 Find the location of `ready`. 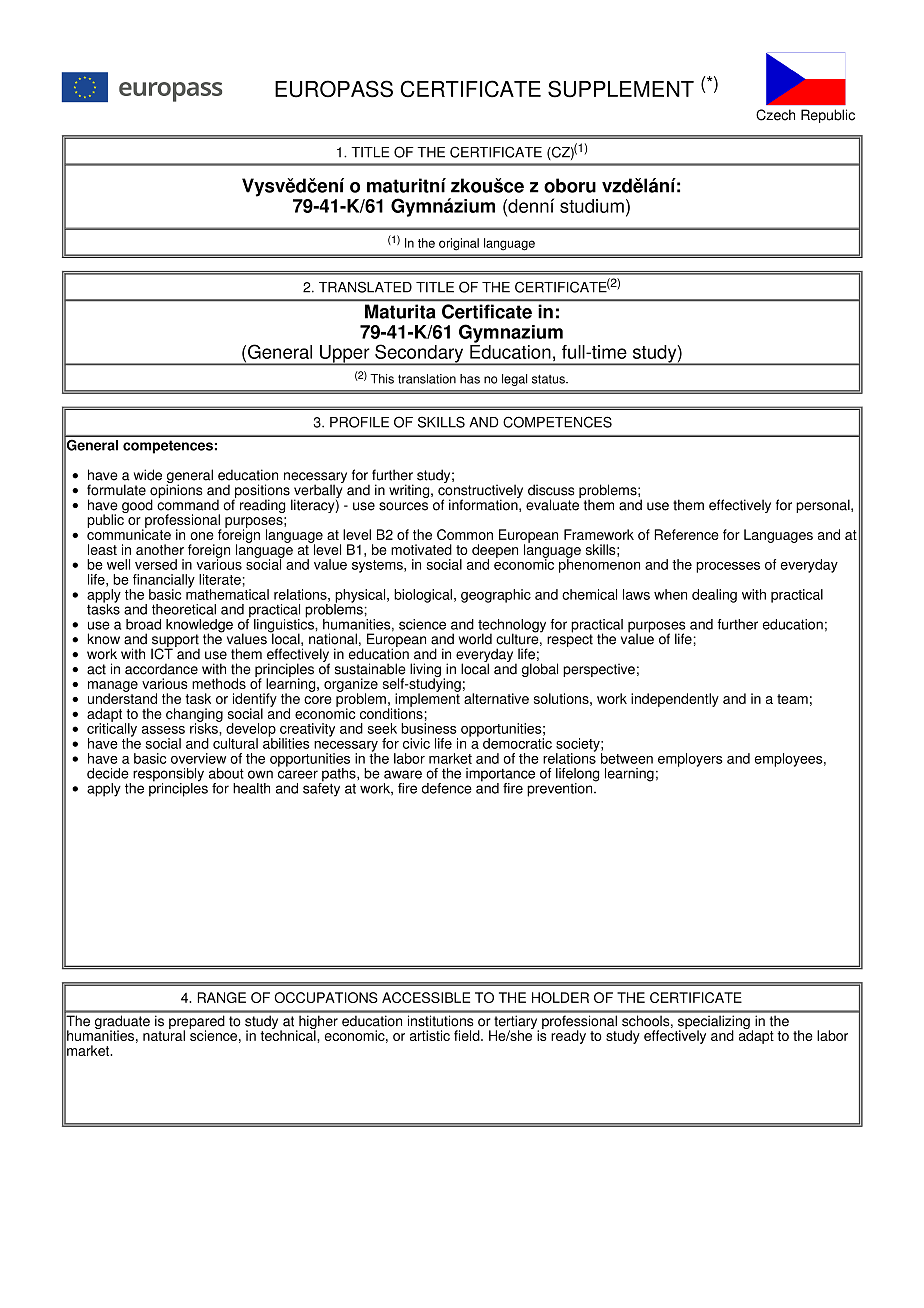

ready is located at coordinates (568, 1037).
